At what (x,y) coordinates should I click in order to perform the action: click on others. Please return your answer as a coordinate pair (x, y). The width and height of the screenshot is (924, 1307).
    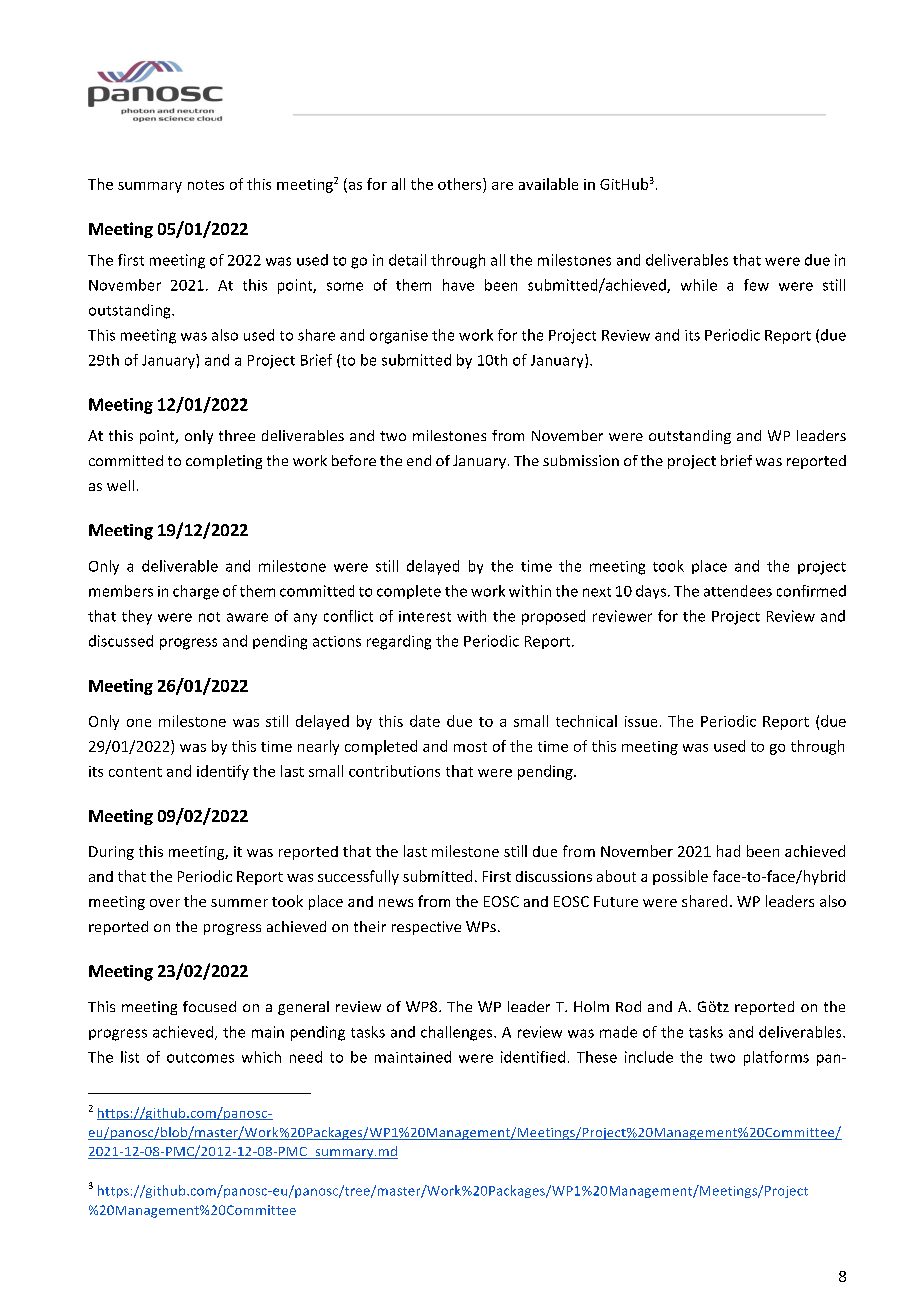
    Looking at the image, I should click on (461, 184).
